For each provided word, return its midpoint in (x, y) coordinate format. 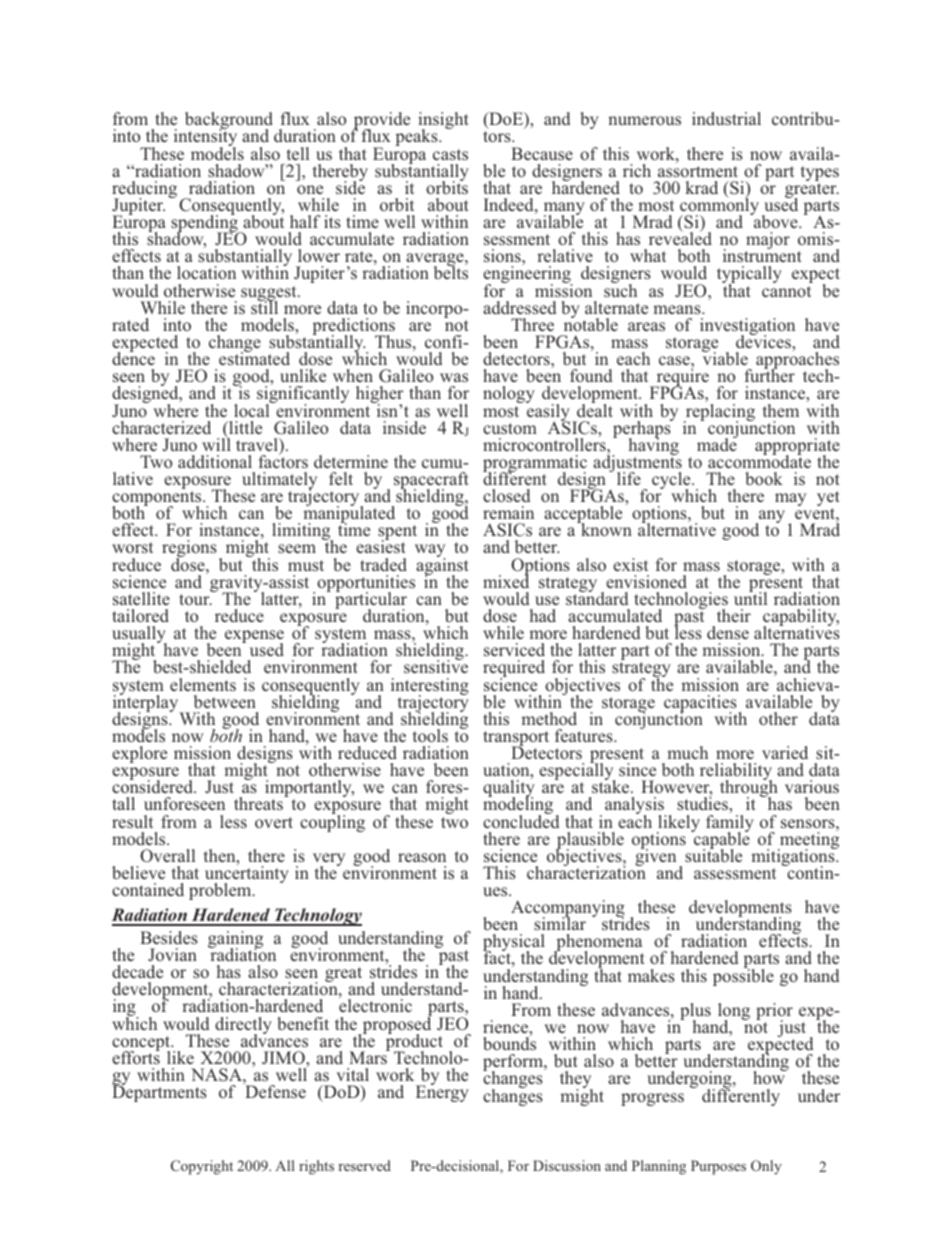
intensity (205, 138)
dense (728, 632)
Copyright (202, 1167)
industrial (726, 118)
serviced (514, 649)
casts (450, 154)
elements (203, 684)
